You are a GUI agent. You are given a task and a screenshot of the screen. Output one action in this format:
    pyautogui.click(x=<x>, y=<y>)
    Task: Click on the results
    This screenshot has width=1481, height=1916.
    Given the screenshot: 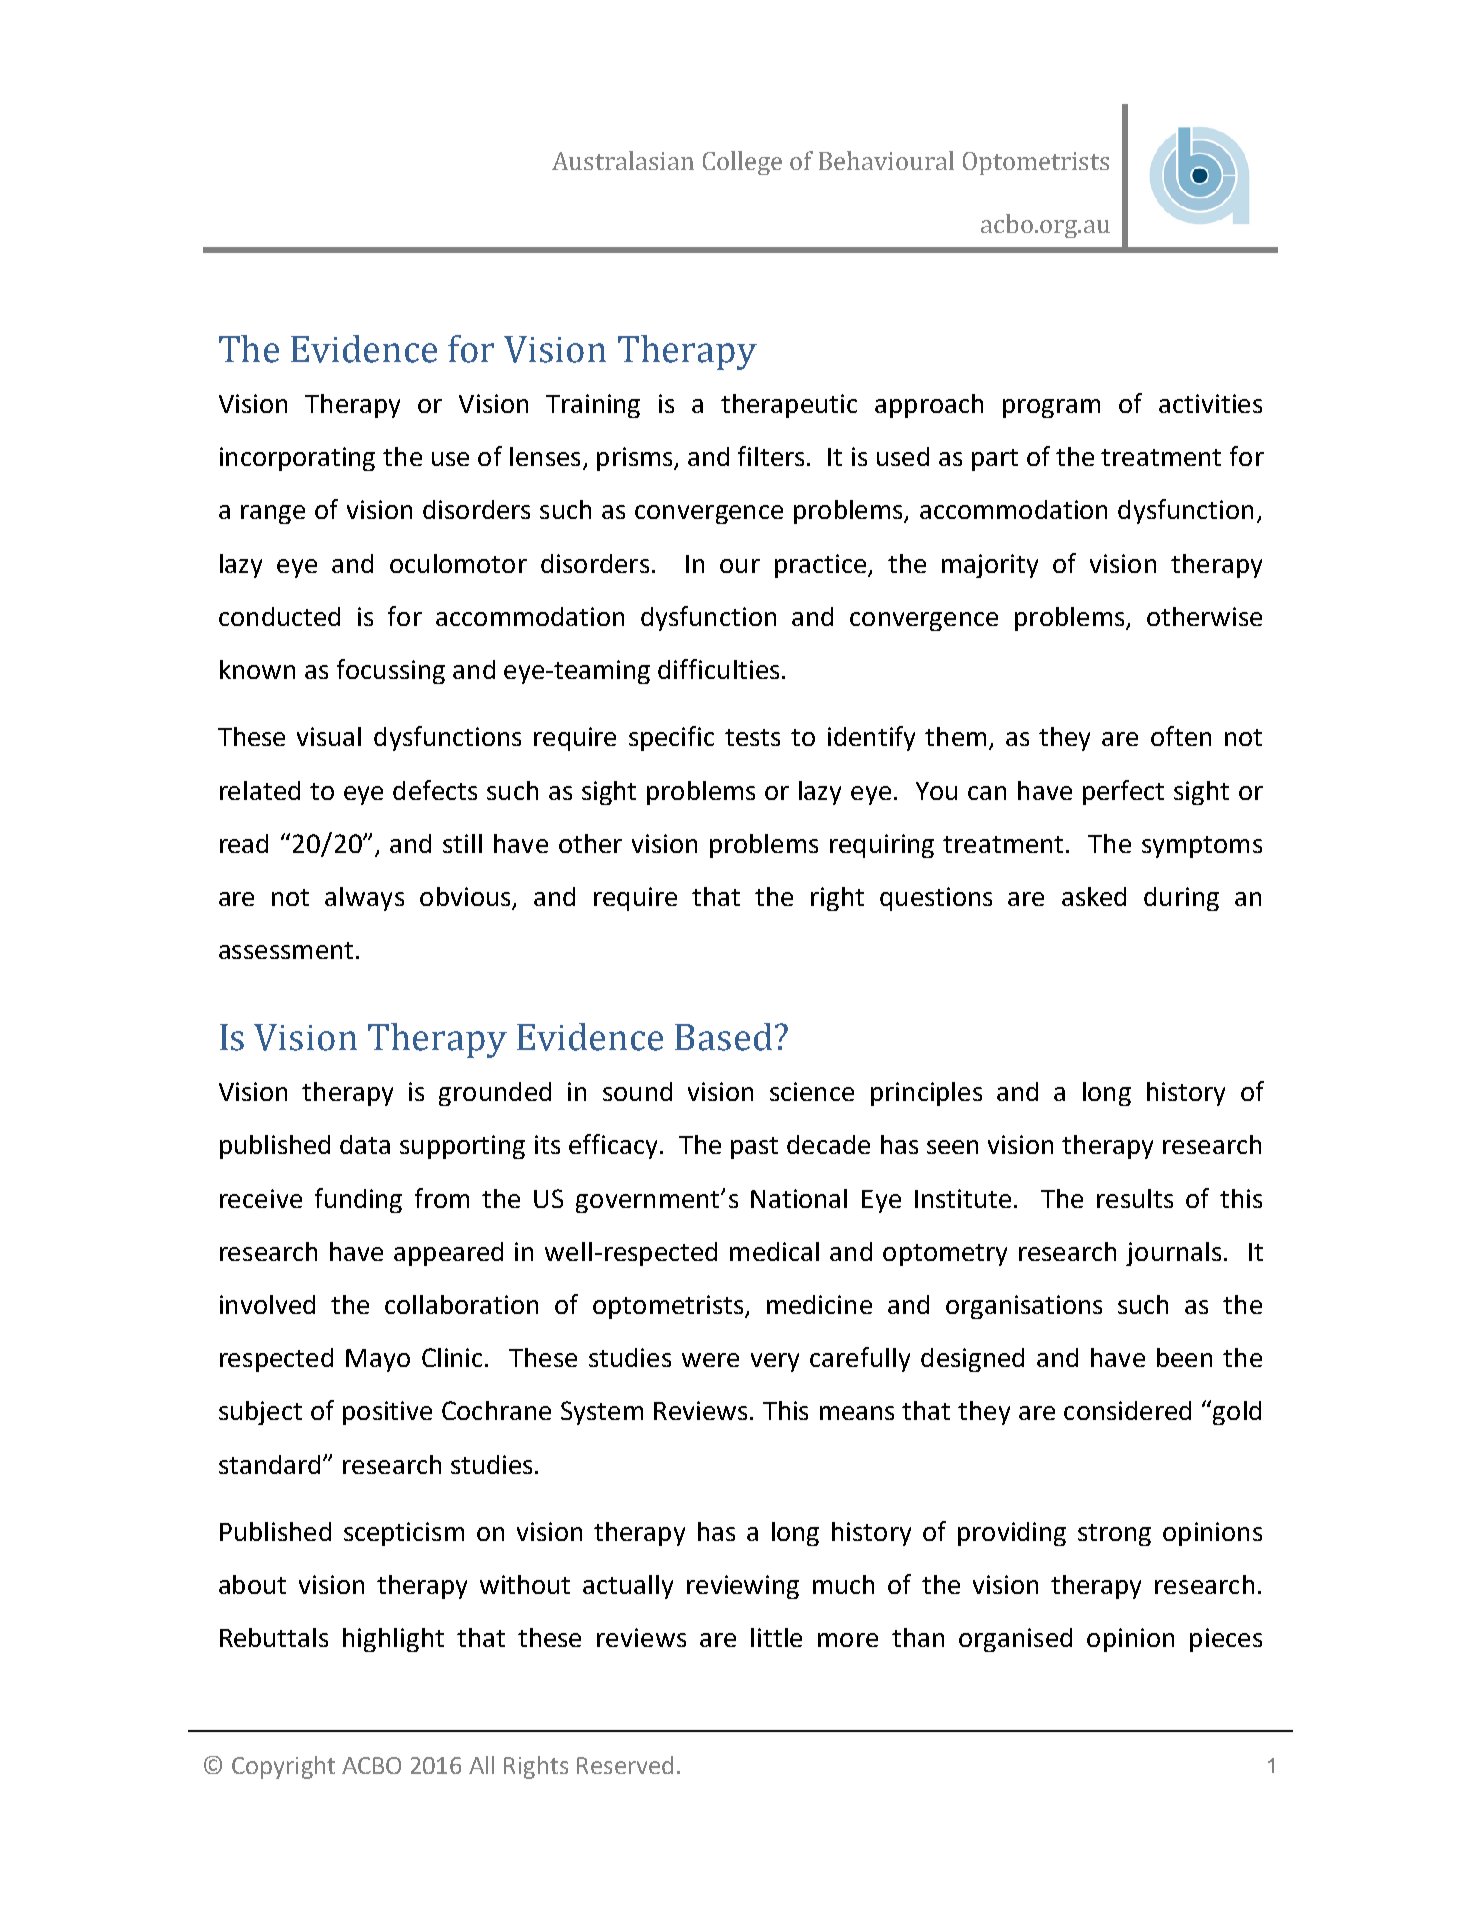 What is the action you would take?
    pyautogui.click(x=1135, y=1198)
